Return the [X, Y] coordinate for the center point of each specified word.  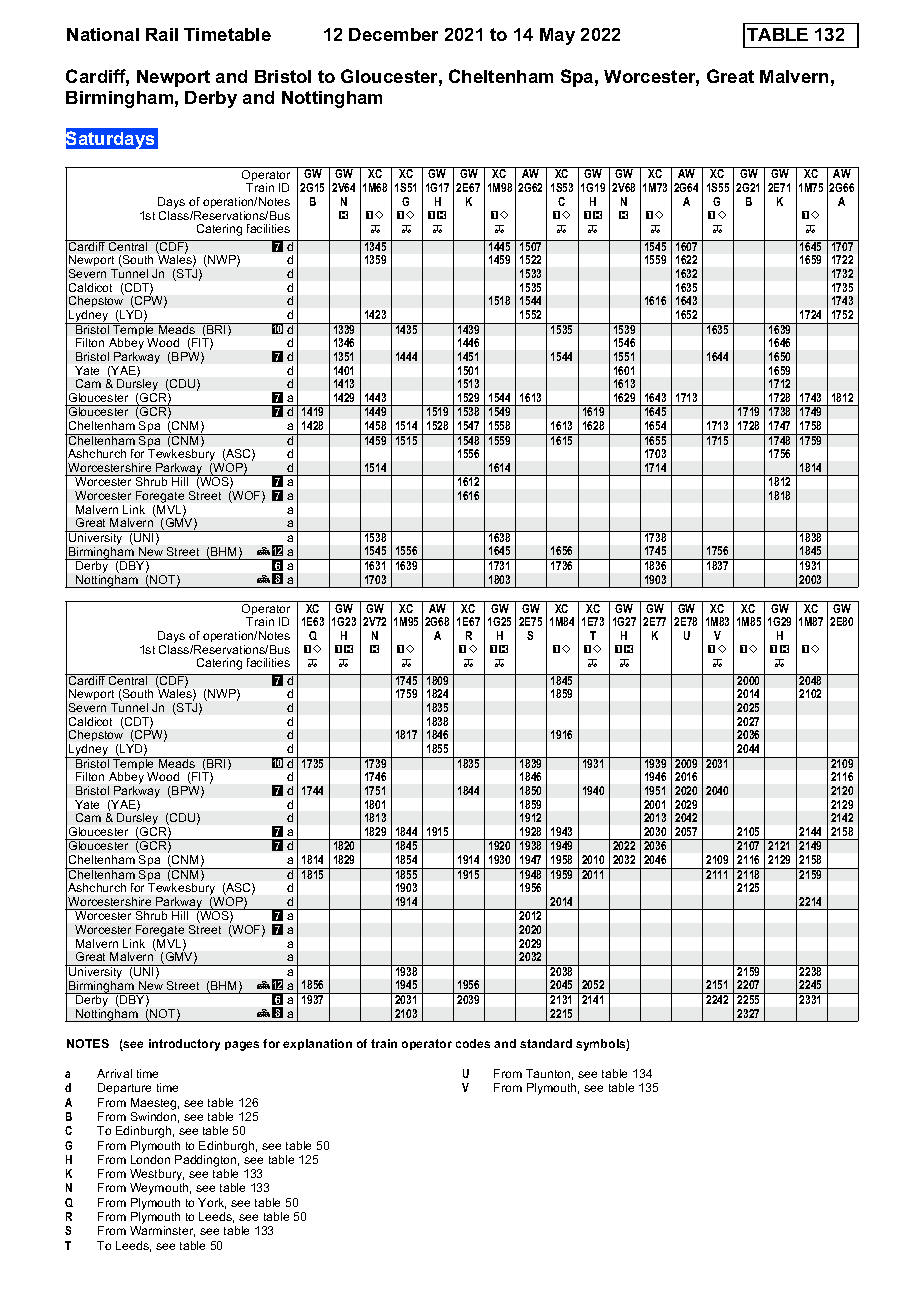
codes [473, 1043]
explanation [317, 1044]
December [393, 34]
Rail [162, 34]
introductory [184, 1045]
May [557, 36]
